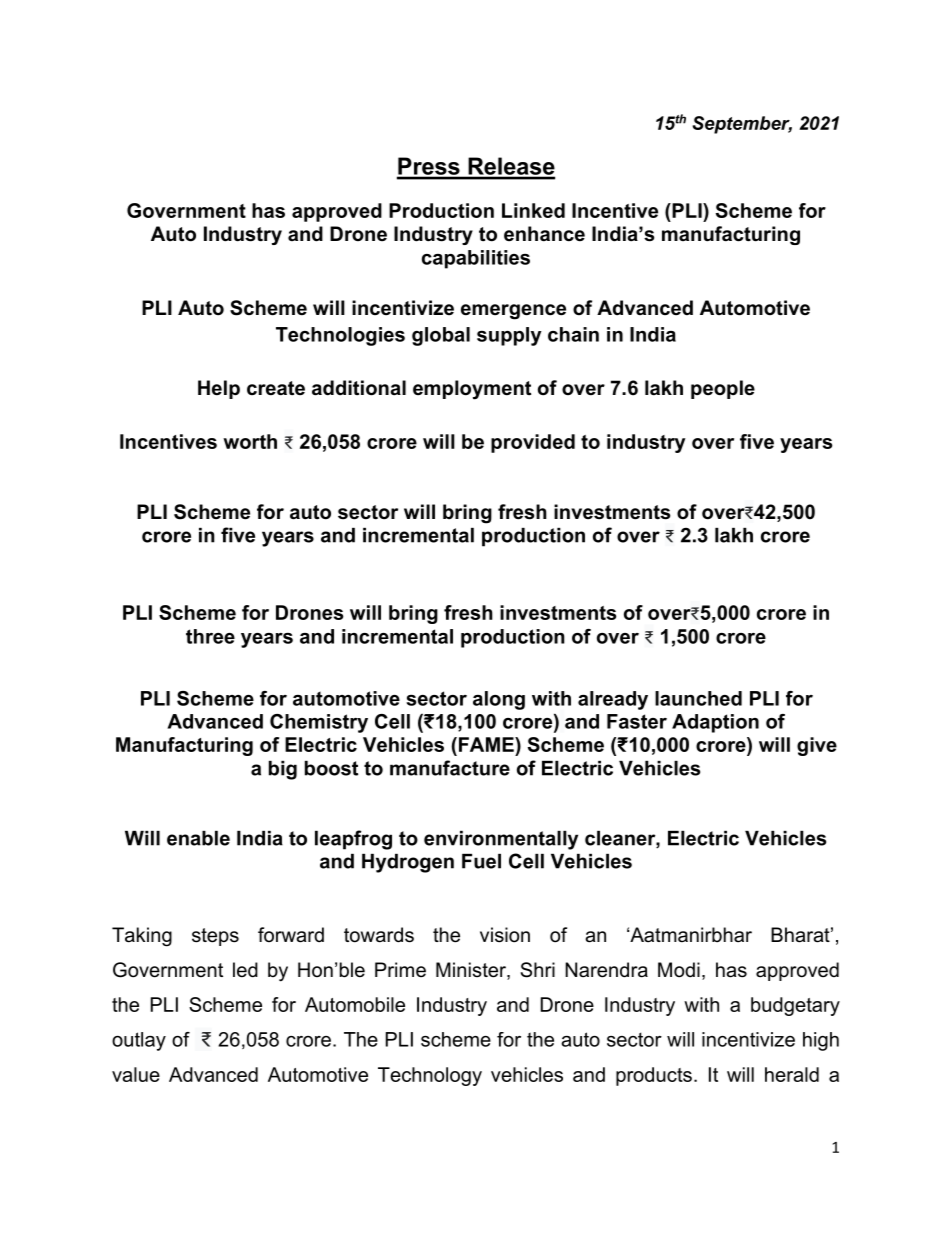 This screenshot has height=1233, width=952. I want to click on outlay, so click(139, 1041).
